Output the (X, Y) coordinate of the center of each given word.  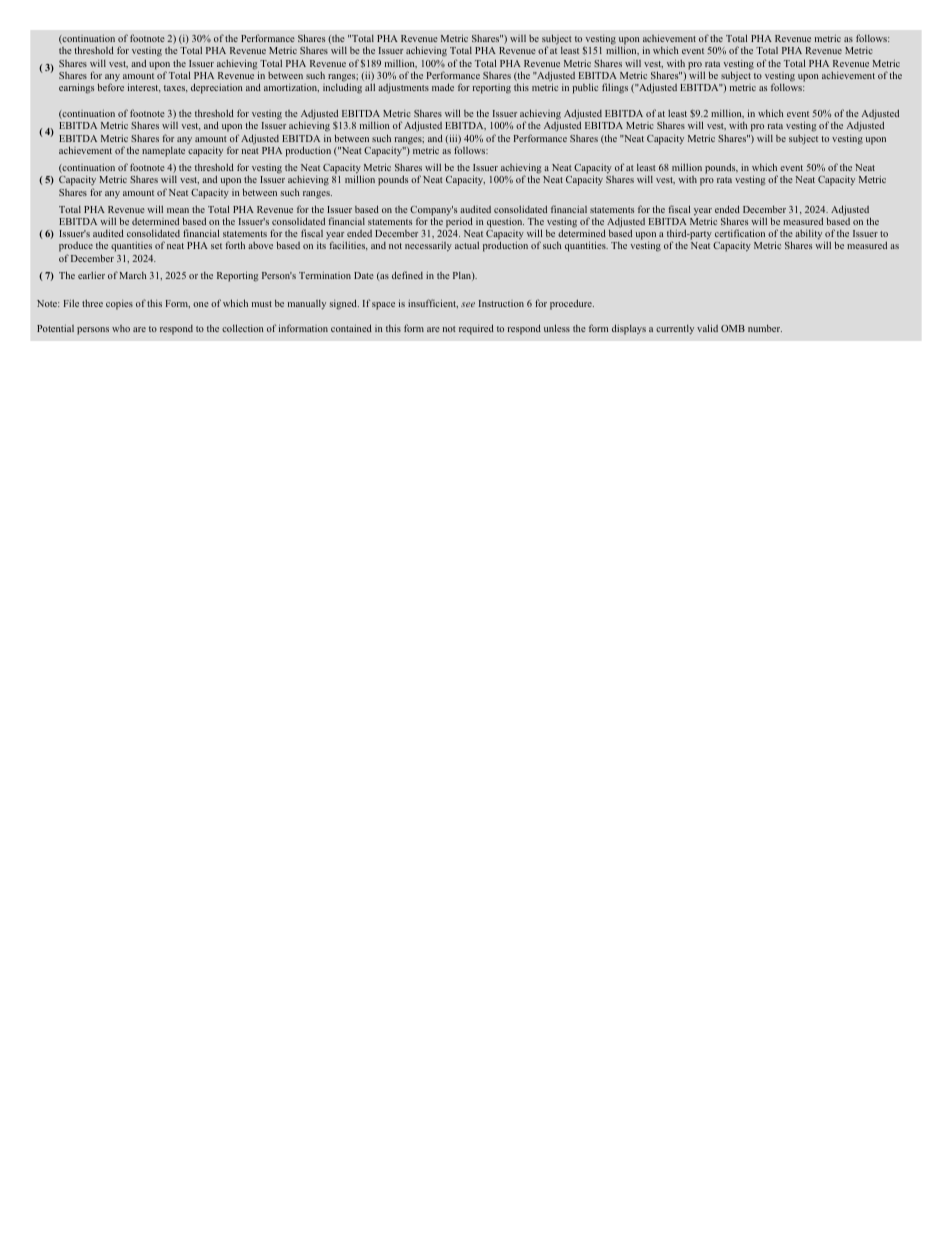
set (216, 246)
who (121, 328)
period (459, 222)
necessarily (428, 247)
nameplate (163, 152)
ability (810, 236)
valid (707, 328)
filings (615, 88)
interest (144, 88)
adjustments (403, 89)
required (476, 329)
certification (740, 233)
